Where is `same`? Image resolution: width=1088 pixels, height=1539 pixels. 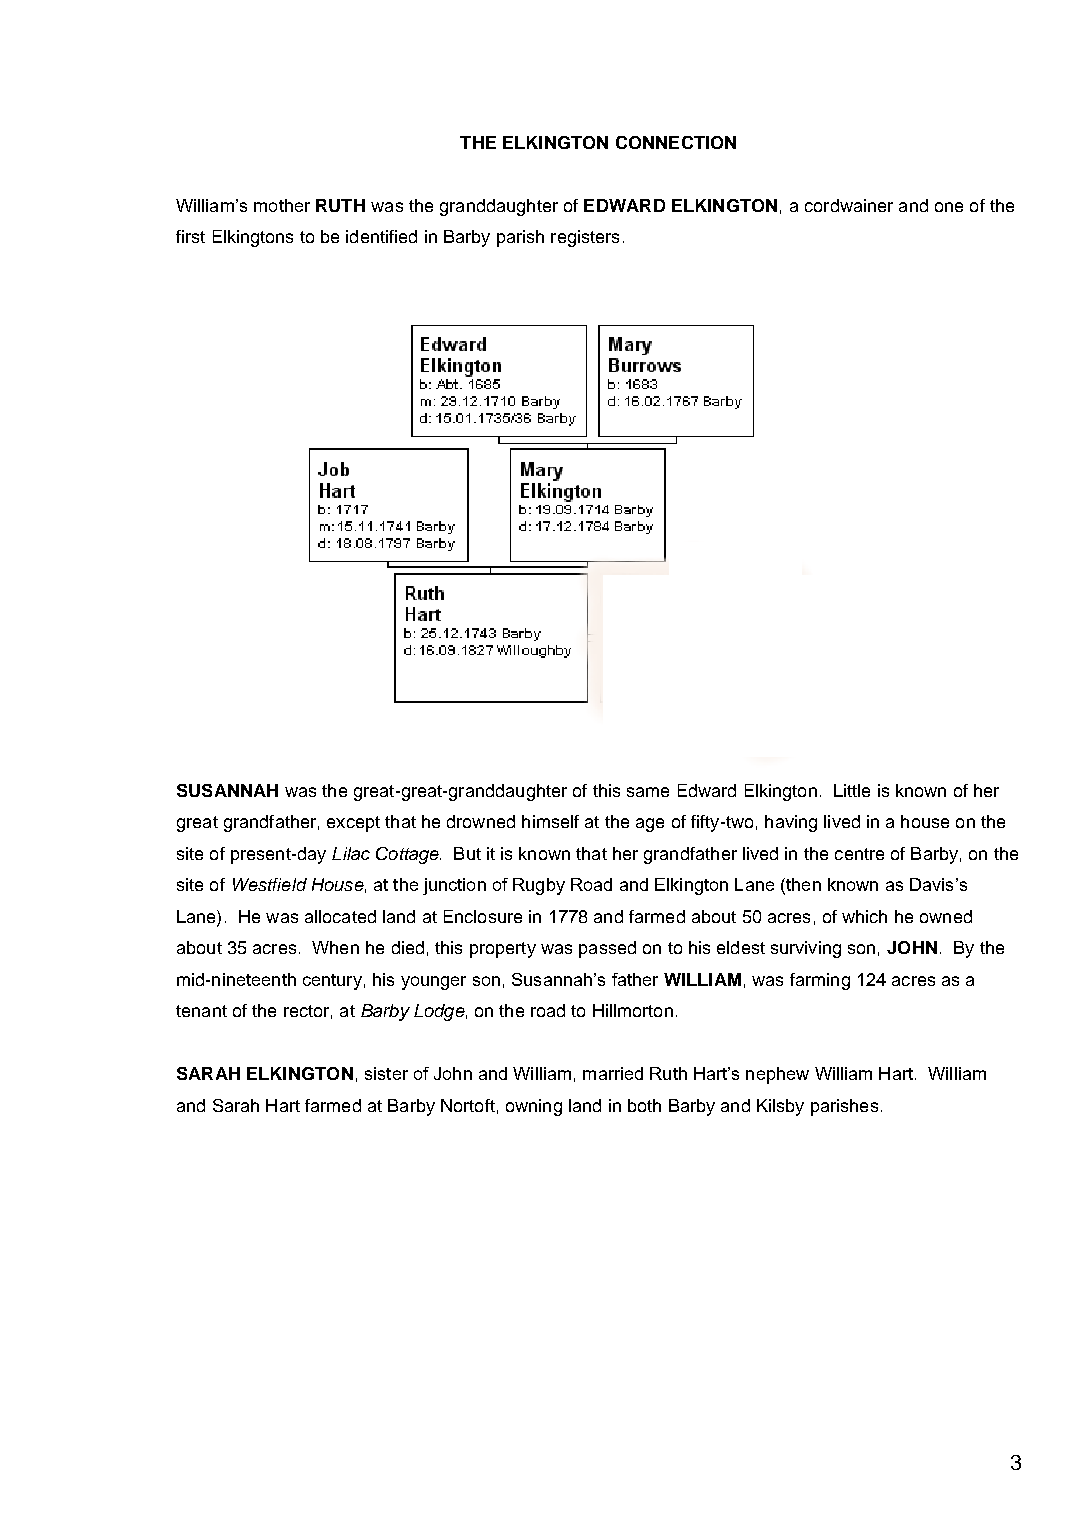
same is located at coordinates (648, 792).
